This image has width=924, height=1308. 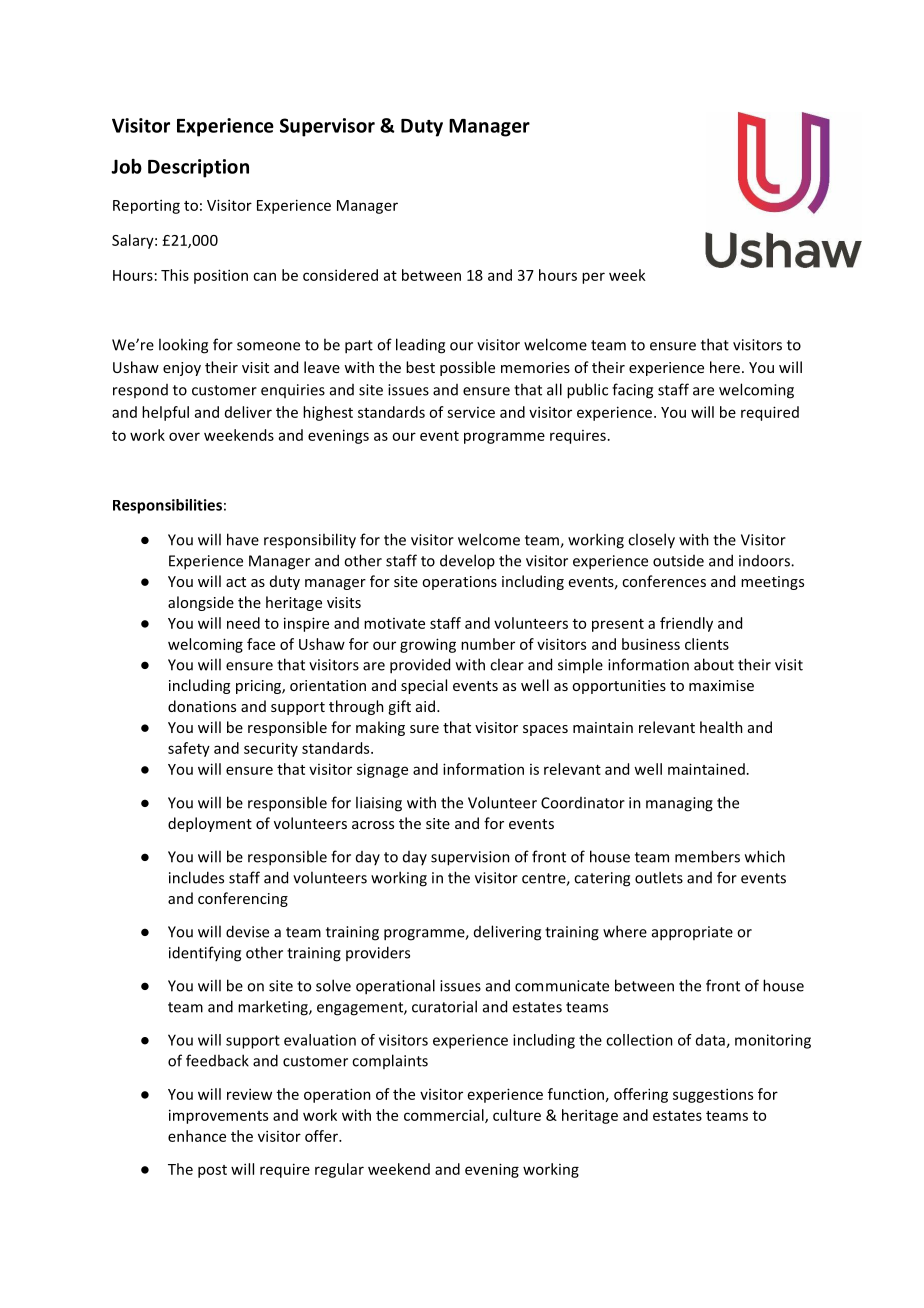 What do you see at coordinates (445, 1116) in the image?
I see `commercial` at bounding box center [445, 1116].
